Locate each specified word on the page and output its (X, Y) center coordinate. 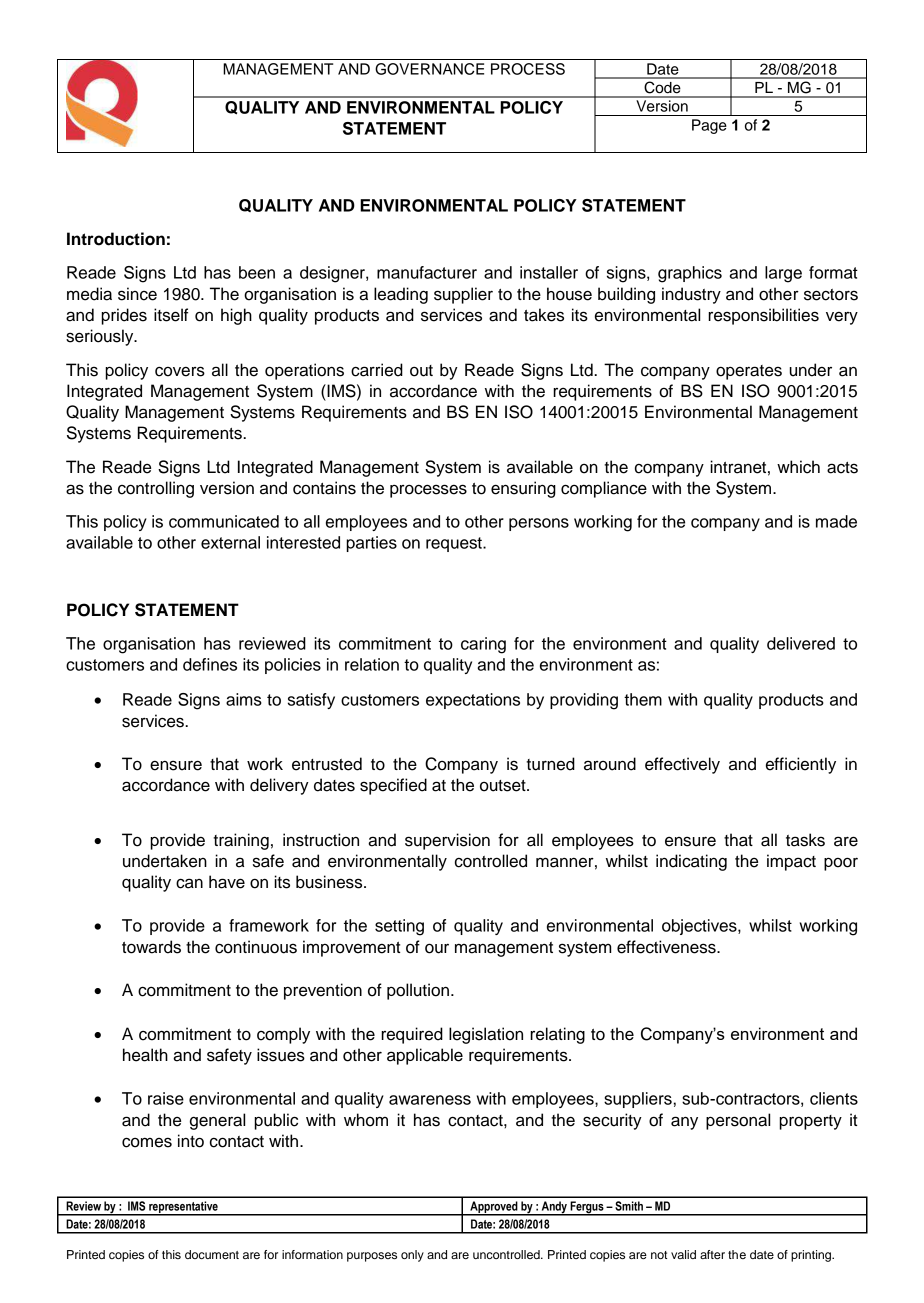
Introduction (116, 239)
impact (791, 862)
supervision (447, 841)
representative (183, 1208)
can (189, 883)
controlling (156, 489)
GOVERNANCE (429, 69)
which (798, 467)
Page (709, 126)
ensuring (523, 489)
